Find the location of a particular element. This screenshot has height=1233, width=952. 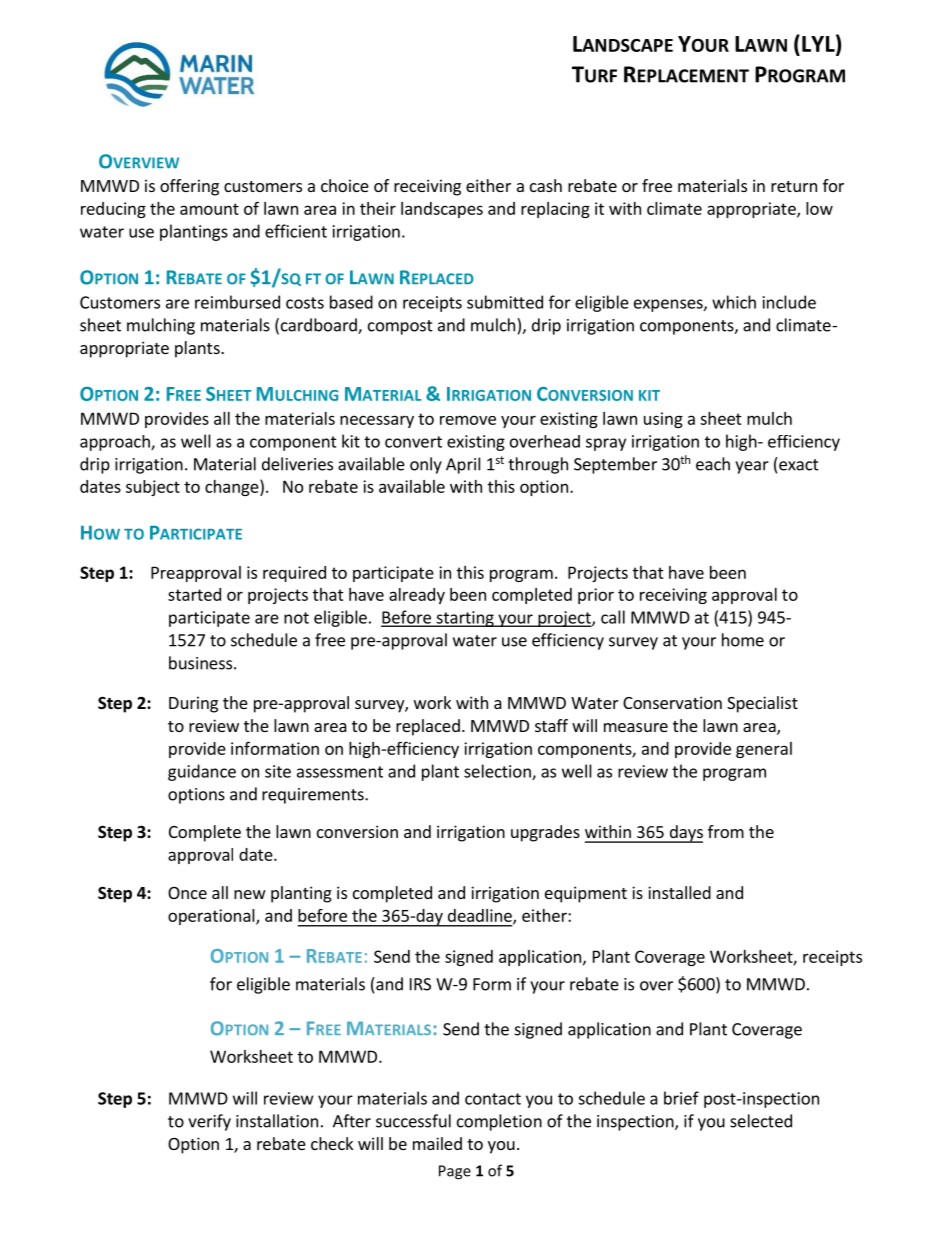

amount is located at coordinates (209, 209).
